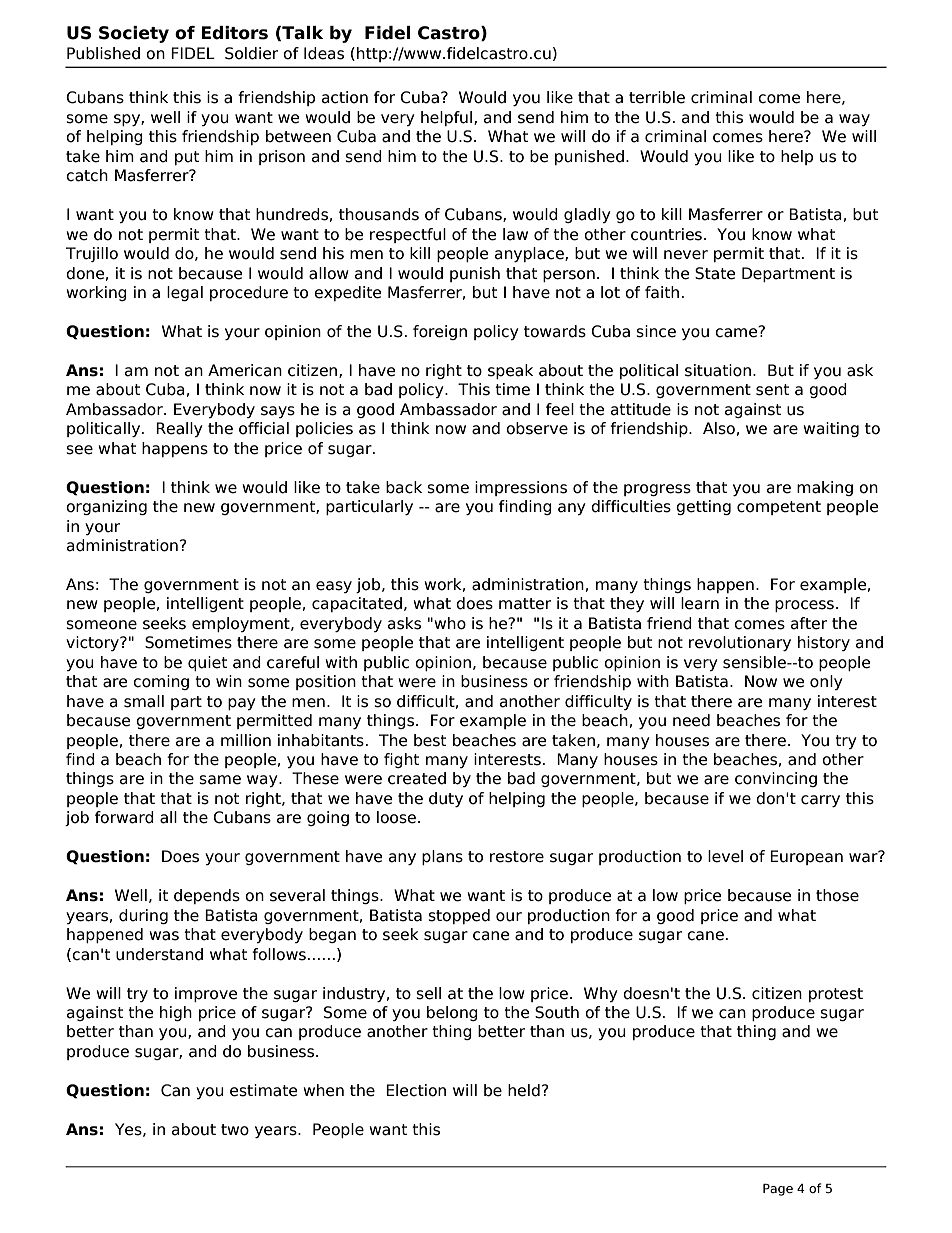 This page has height=1233, width=952. Describe the element at coordinates (440, 332) in the page. I see `foreign` at that location.
